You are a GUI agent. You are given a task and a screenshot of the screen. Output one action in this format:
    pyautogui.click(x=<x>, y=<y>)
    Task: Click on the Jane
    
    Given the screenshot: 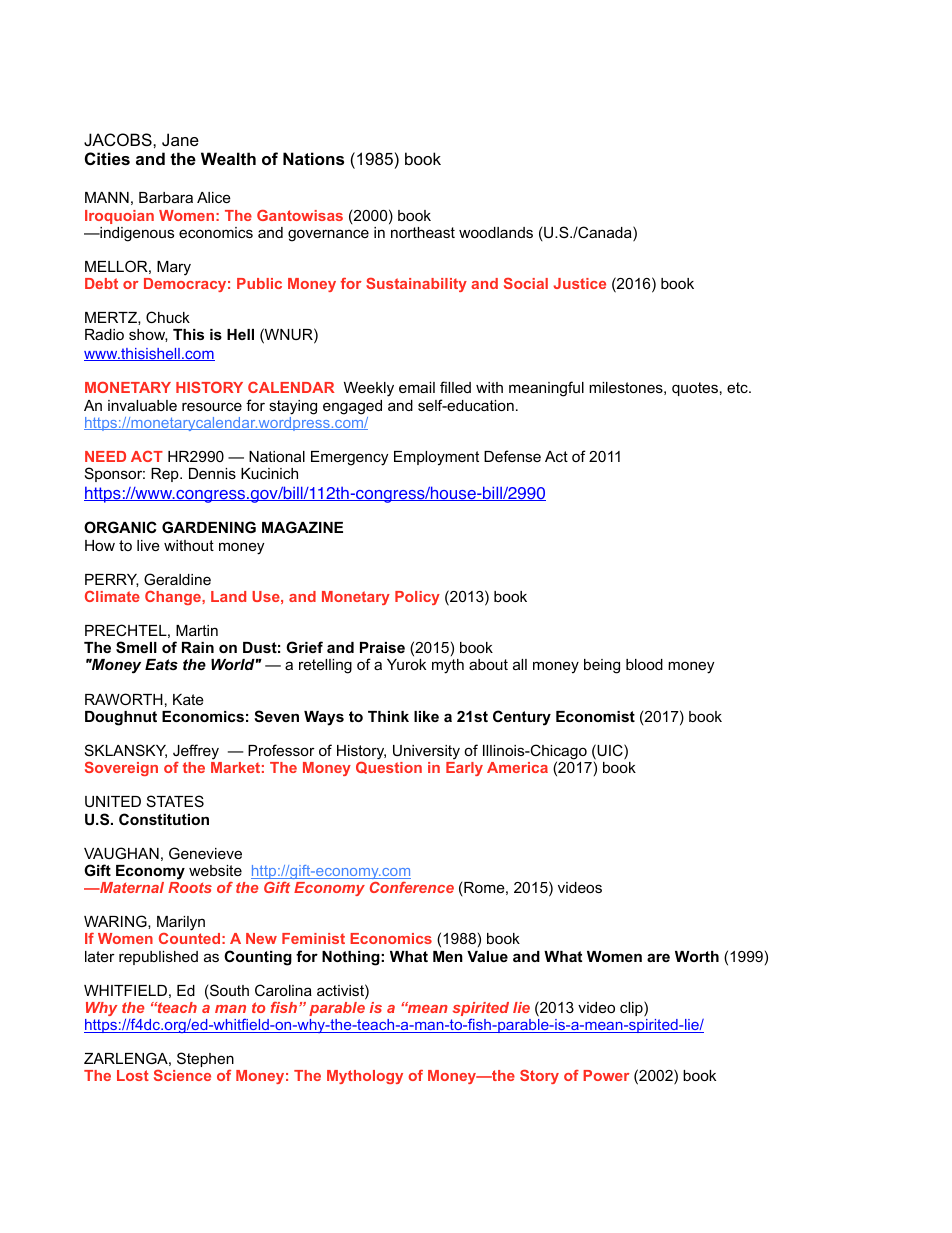 What is the action you would take?
    pyautogui.click(x=180, y=139)
